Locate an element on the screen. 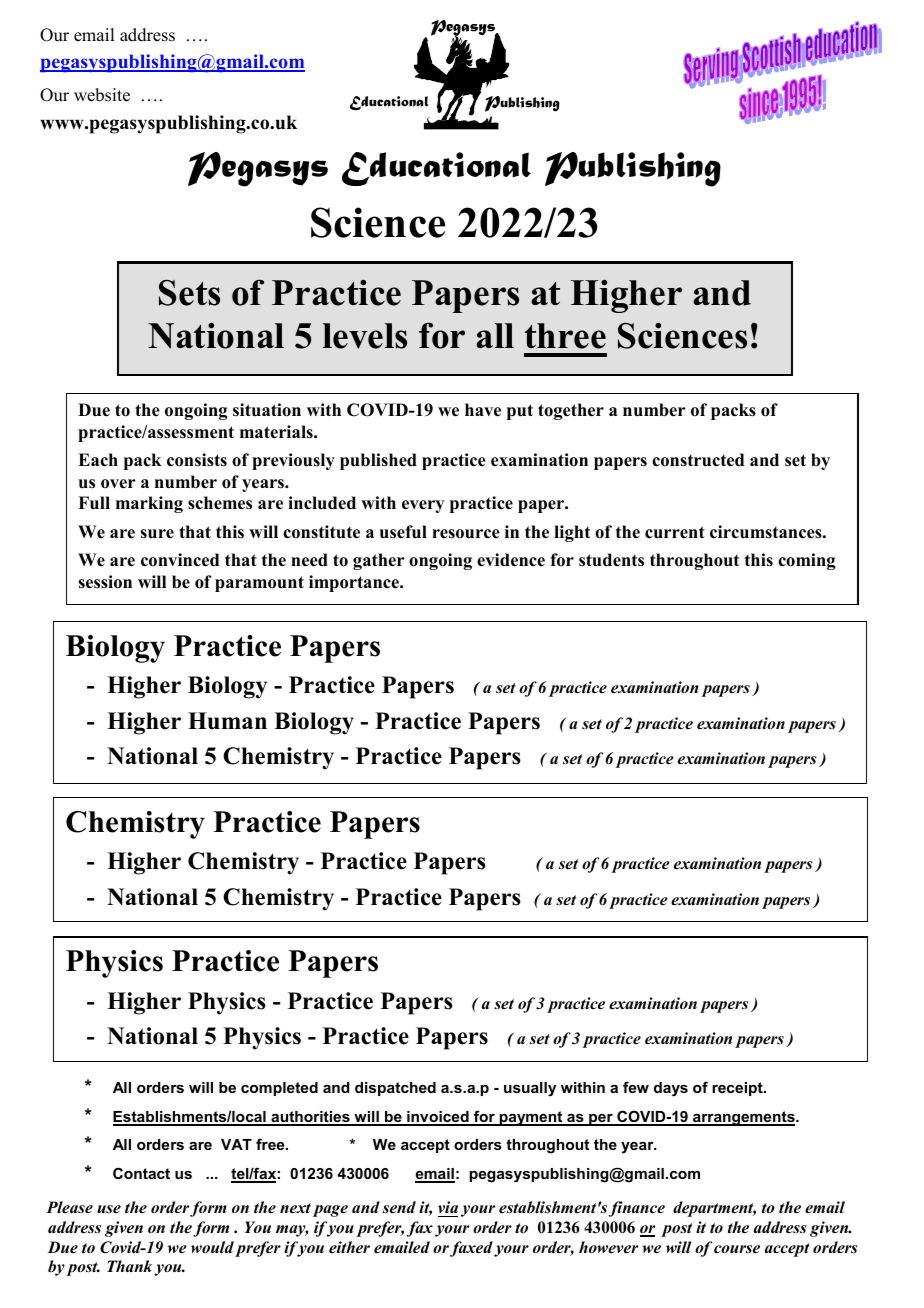 This screenshot has height=1308, width=924. levels is located at coordinates (365, 336).
